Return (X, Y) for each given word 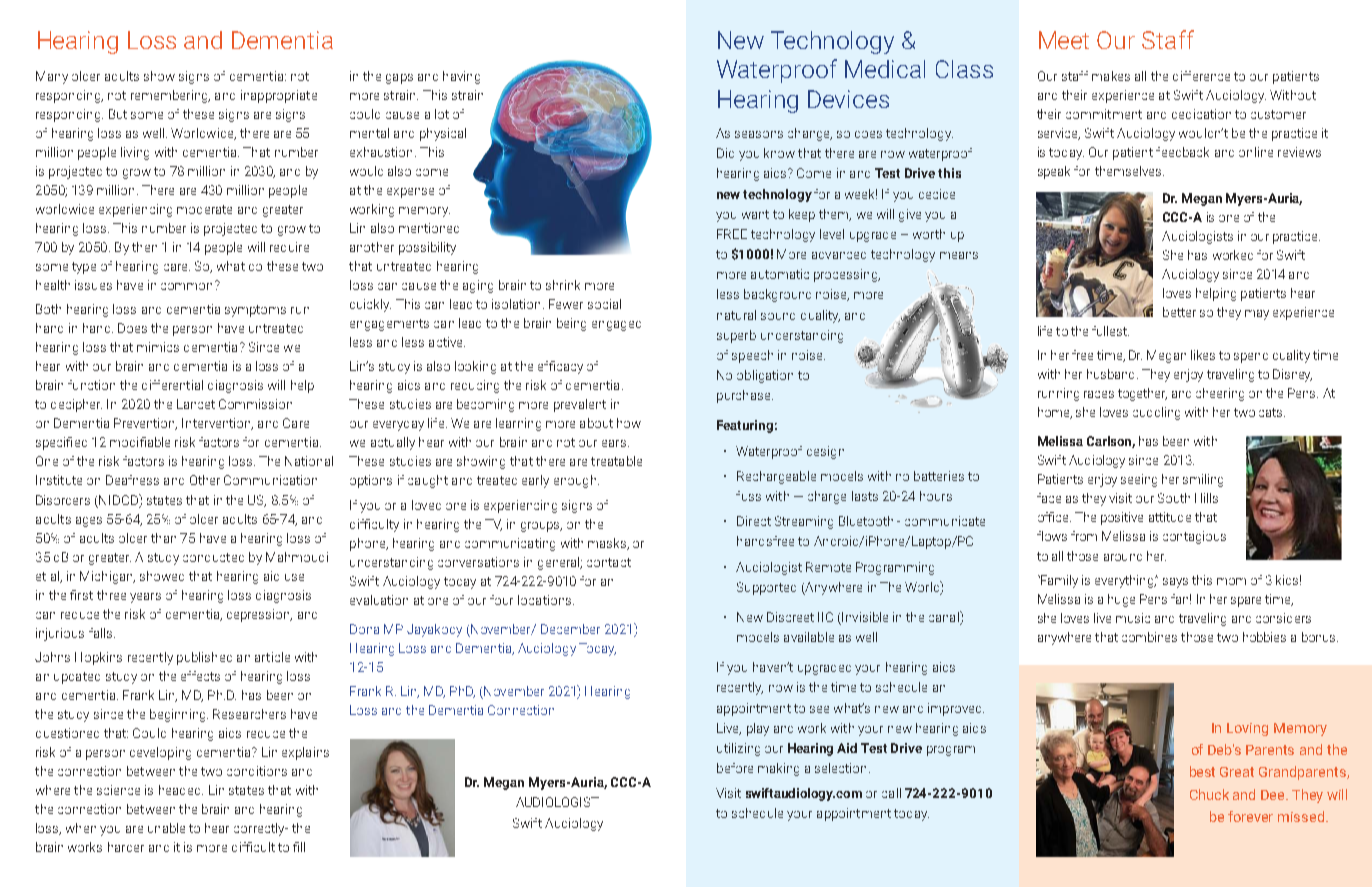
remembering (170, 96)
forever (1250, 816)
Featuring (745, 426)
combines (1149, 637)
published (204, 658)
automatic (780, 274)
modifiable (140, 442)
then (144, 247)
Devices (848, 99)
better (1179, 312)
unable (166, 828)
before (735, 768)
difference (1201, 76)
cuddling (1156, 413)
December (570, 629)
